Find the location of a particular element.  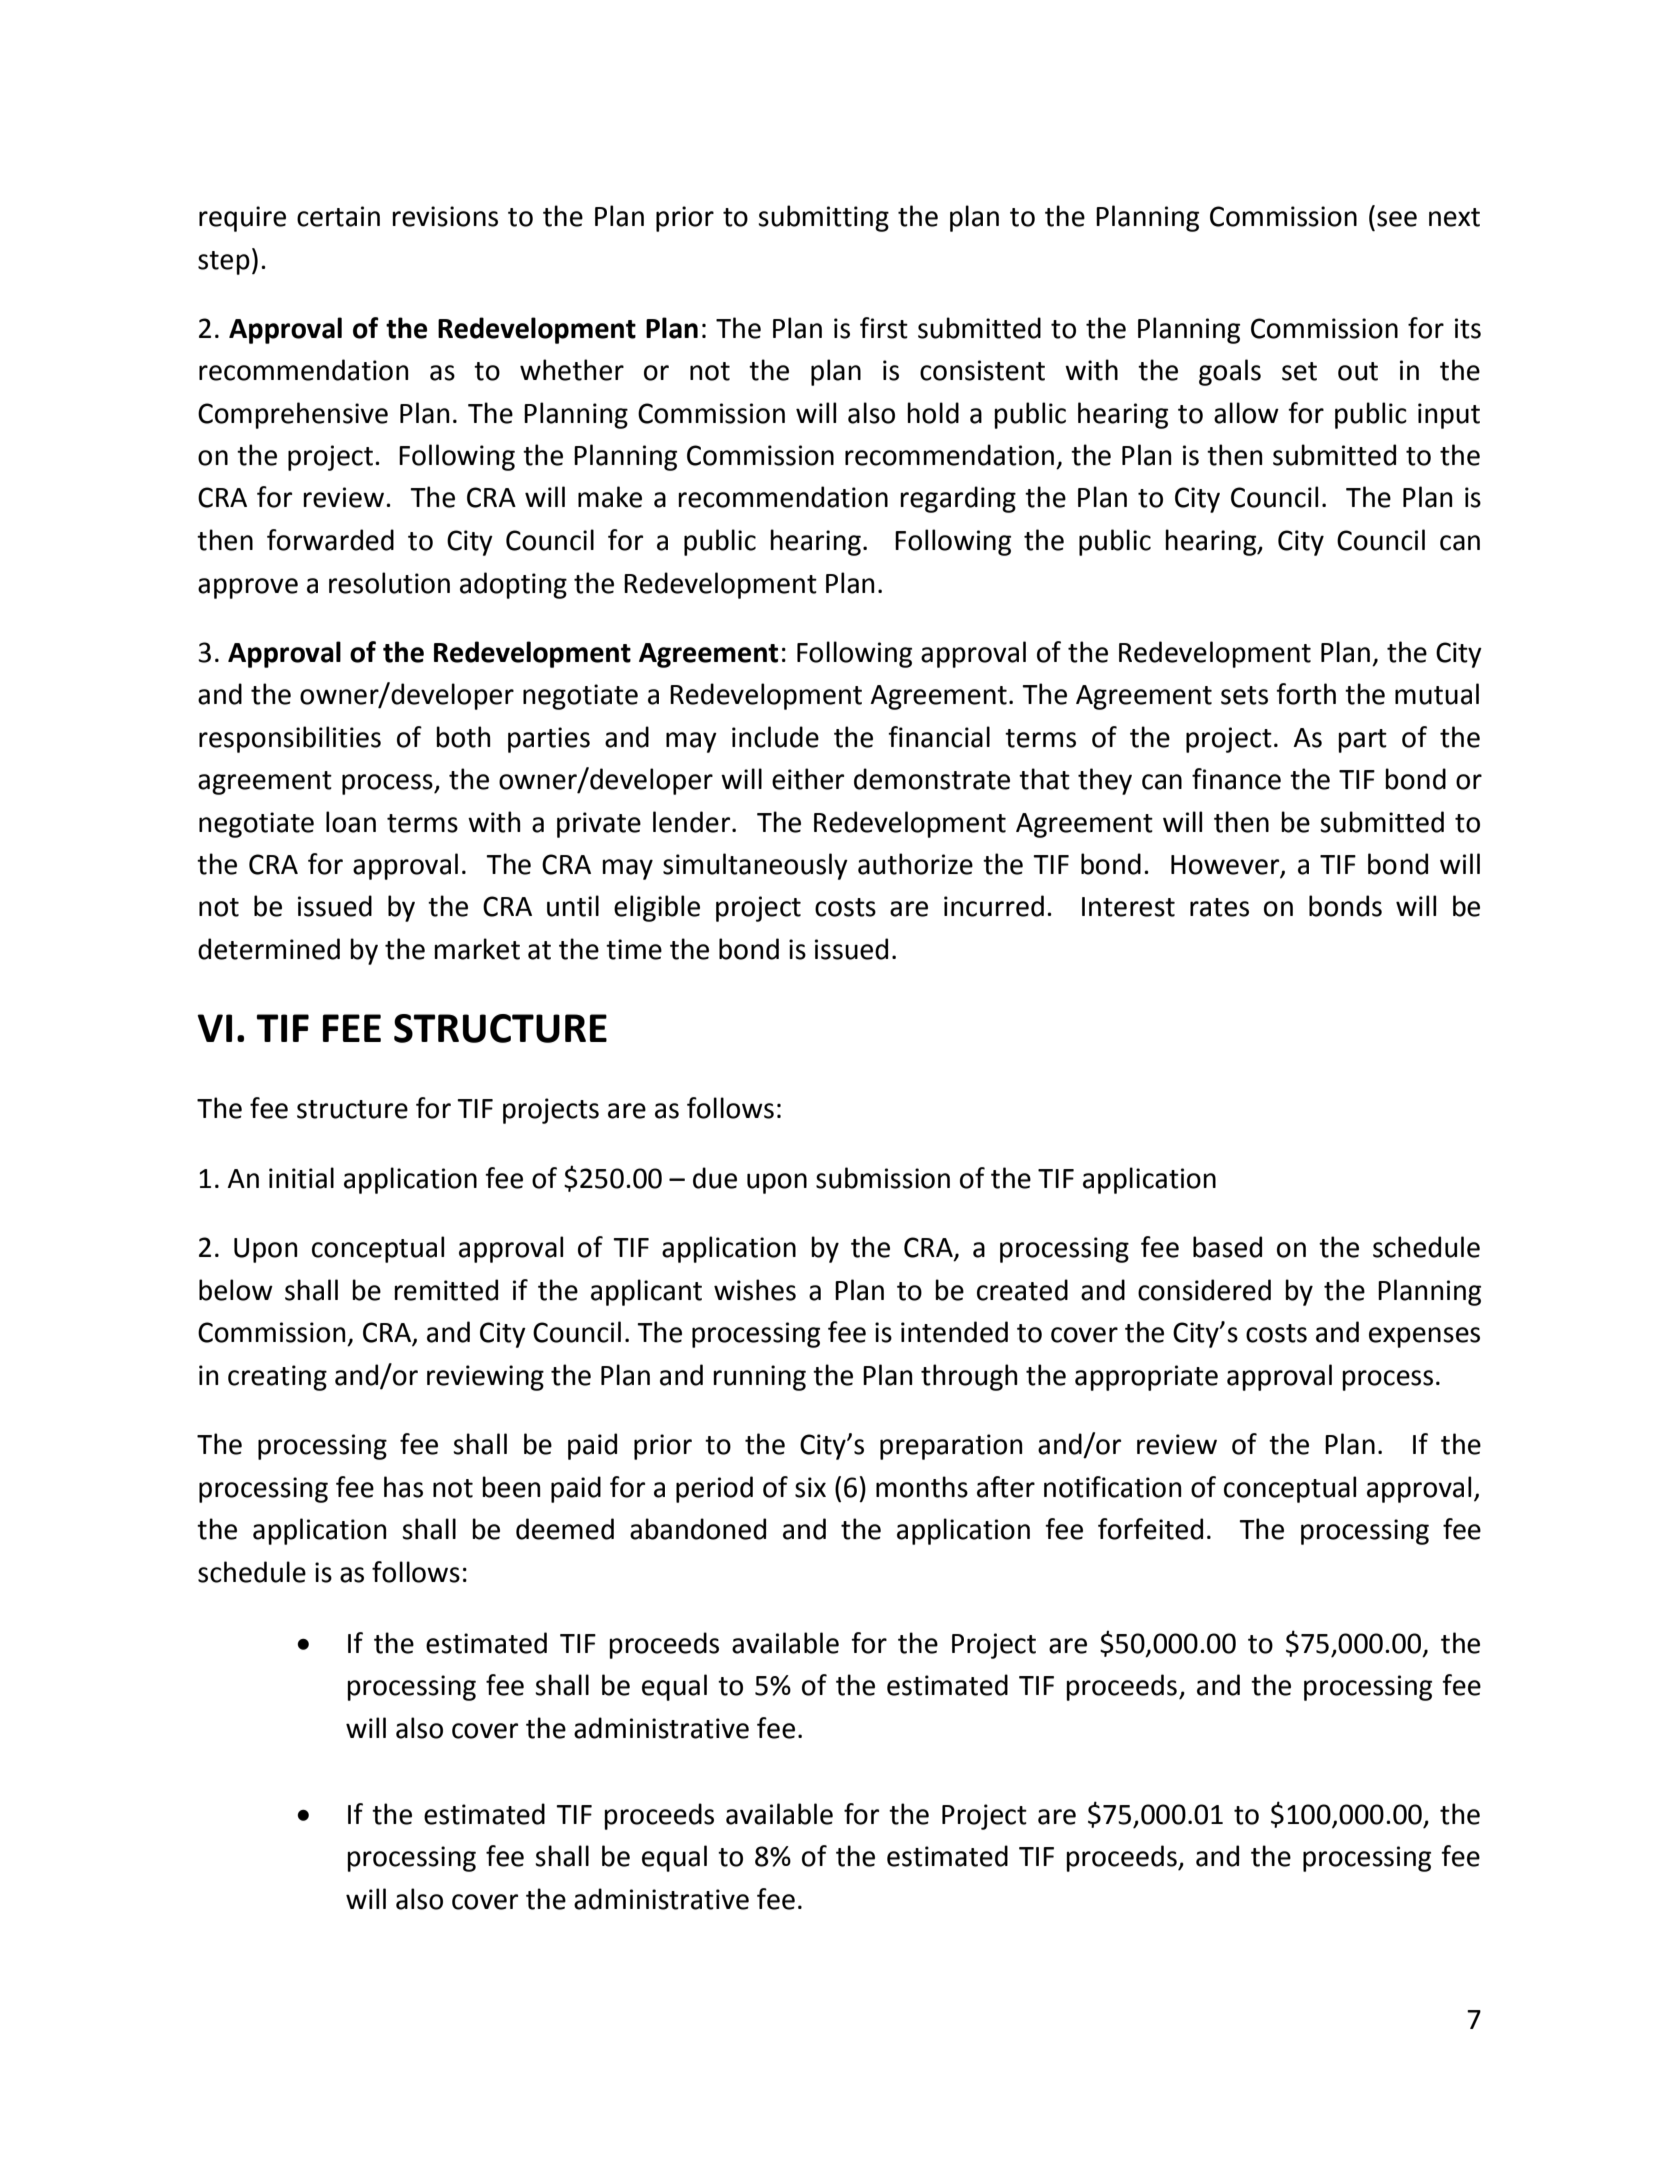

certain is located at coordinates (338, 216).
